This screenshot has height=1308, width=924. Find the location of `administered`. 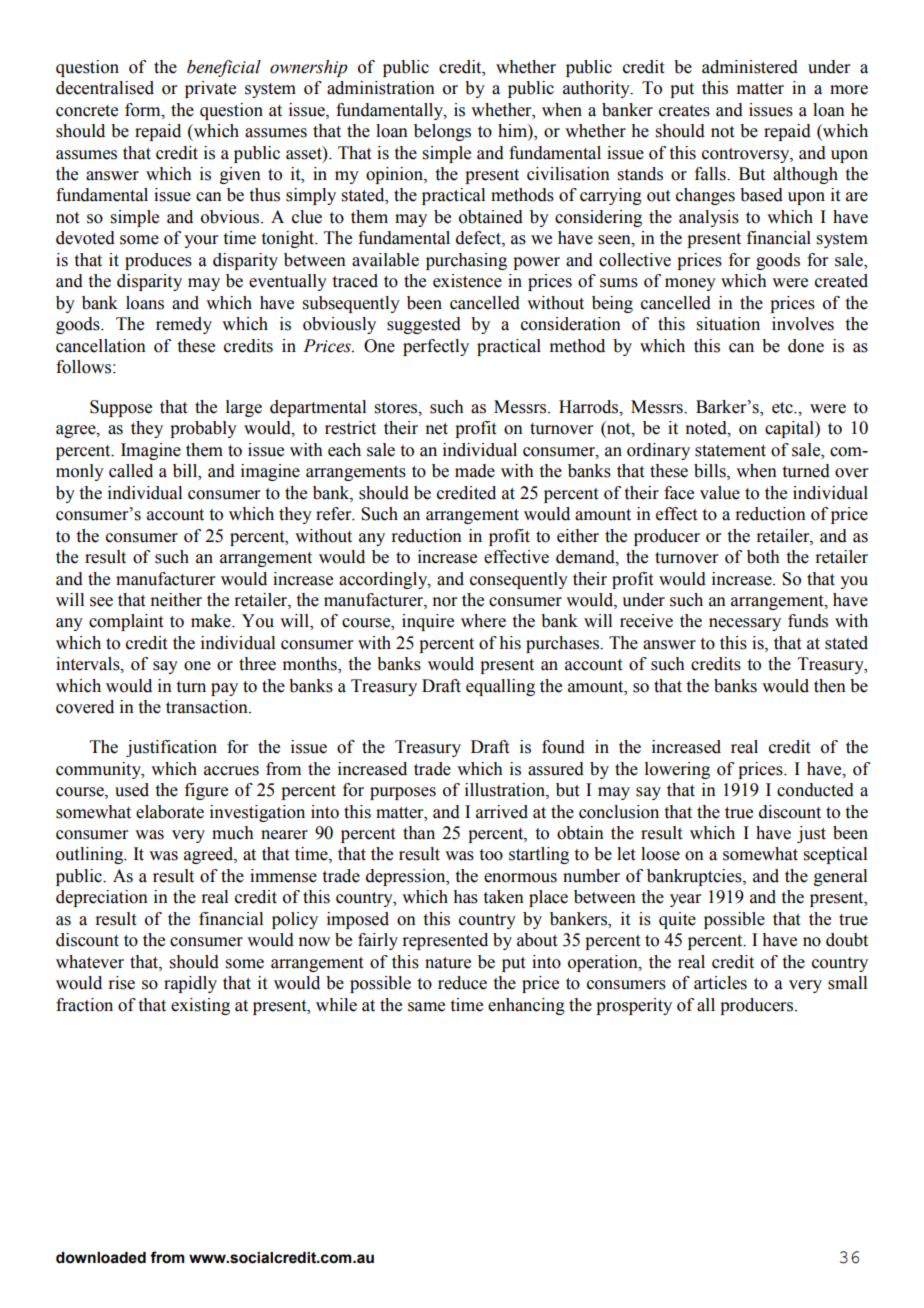

administered is located at coordinates (750, 67).
